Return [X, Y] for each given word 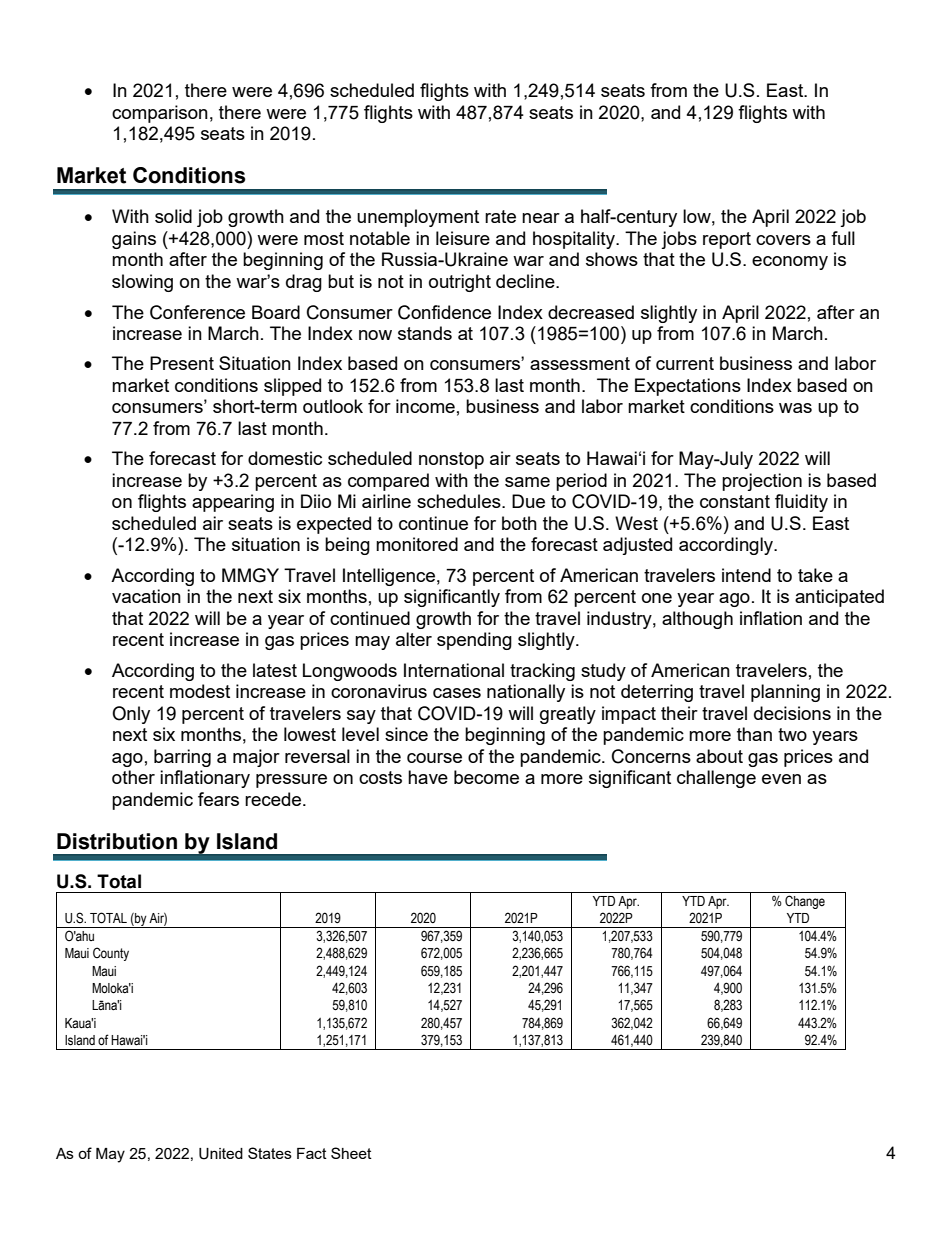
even [781, 779]
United [221, 1154]
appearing [233, 503]
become [486, 777]
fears [218, 799]
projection [762, 482]
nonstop [451, 460]
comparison [160, 114]
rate [500, 216]
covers [783, 240]
